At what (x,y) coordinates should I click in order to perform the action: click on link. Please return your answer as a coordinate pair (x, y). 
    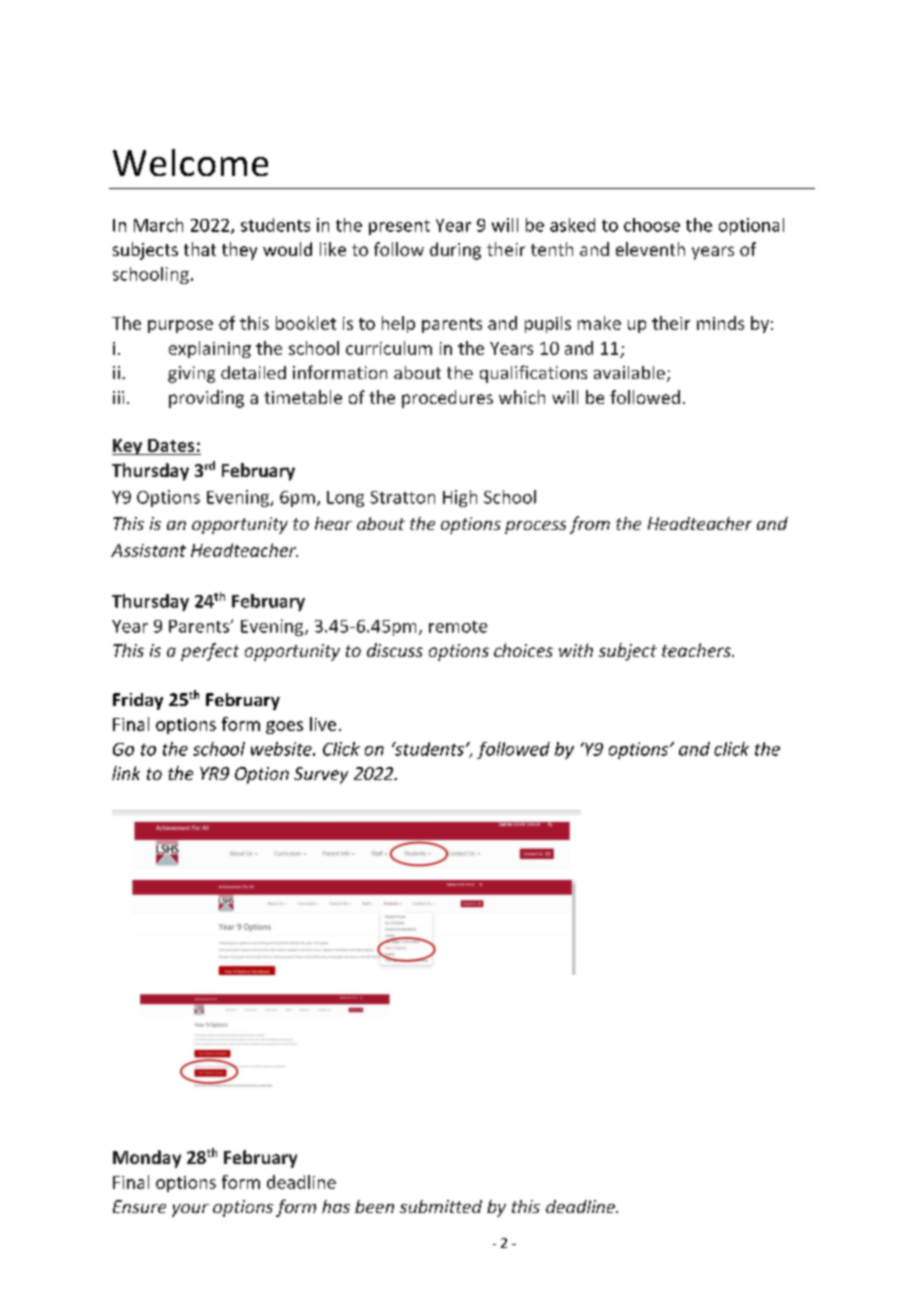
    Looking at the image, I should click on (126, 773).
